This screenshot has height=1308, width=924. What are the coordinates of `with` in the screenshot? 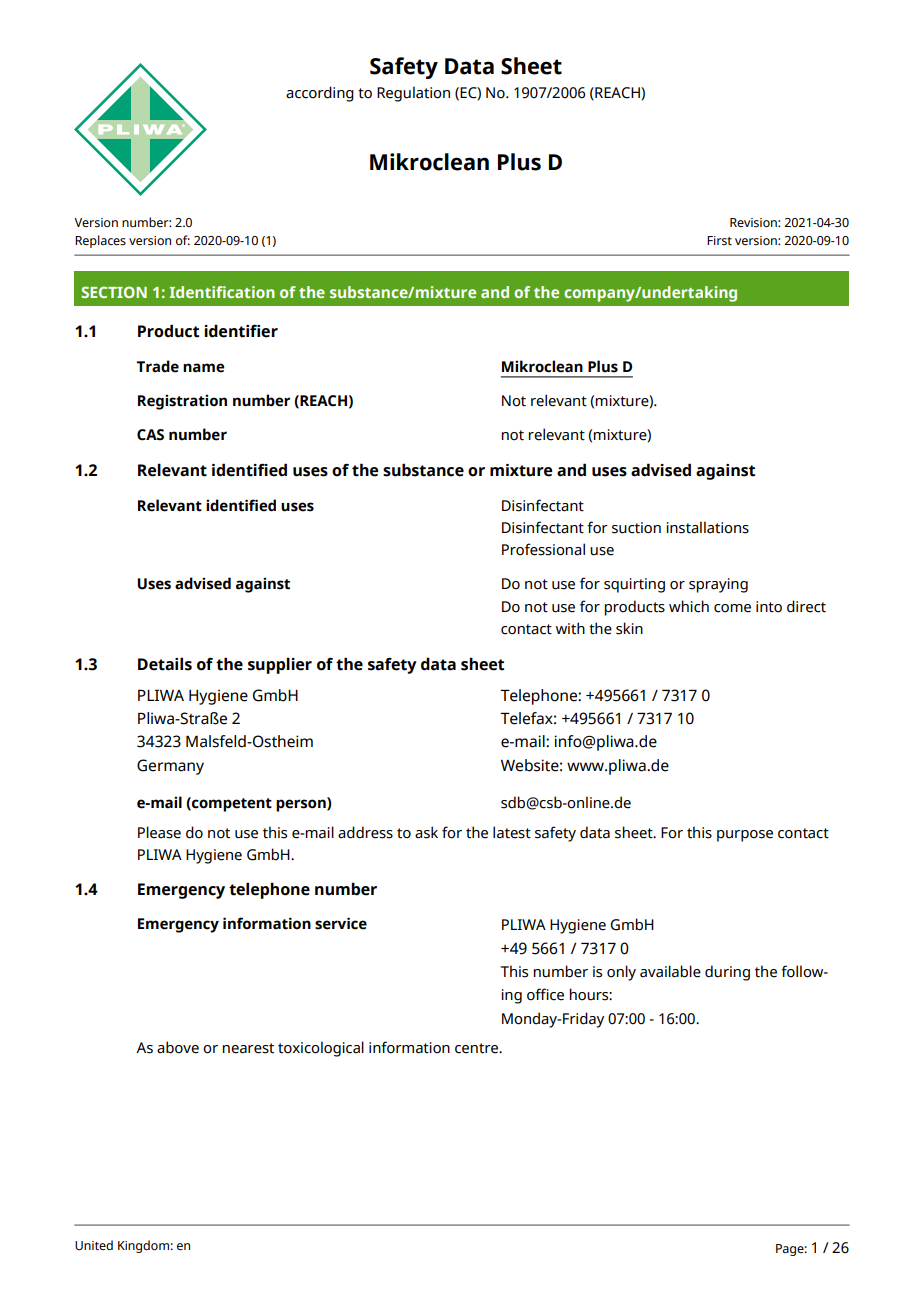 It's located at (570, 628).
